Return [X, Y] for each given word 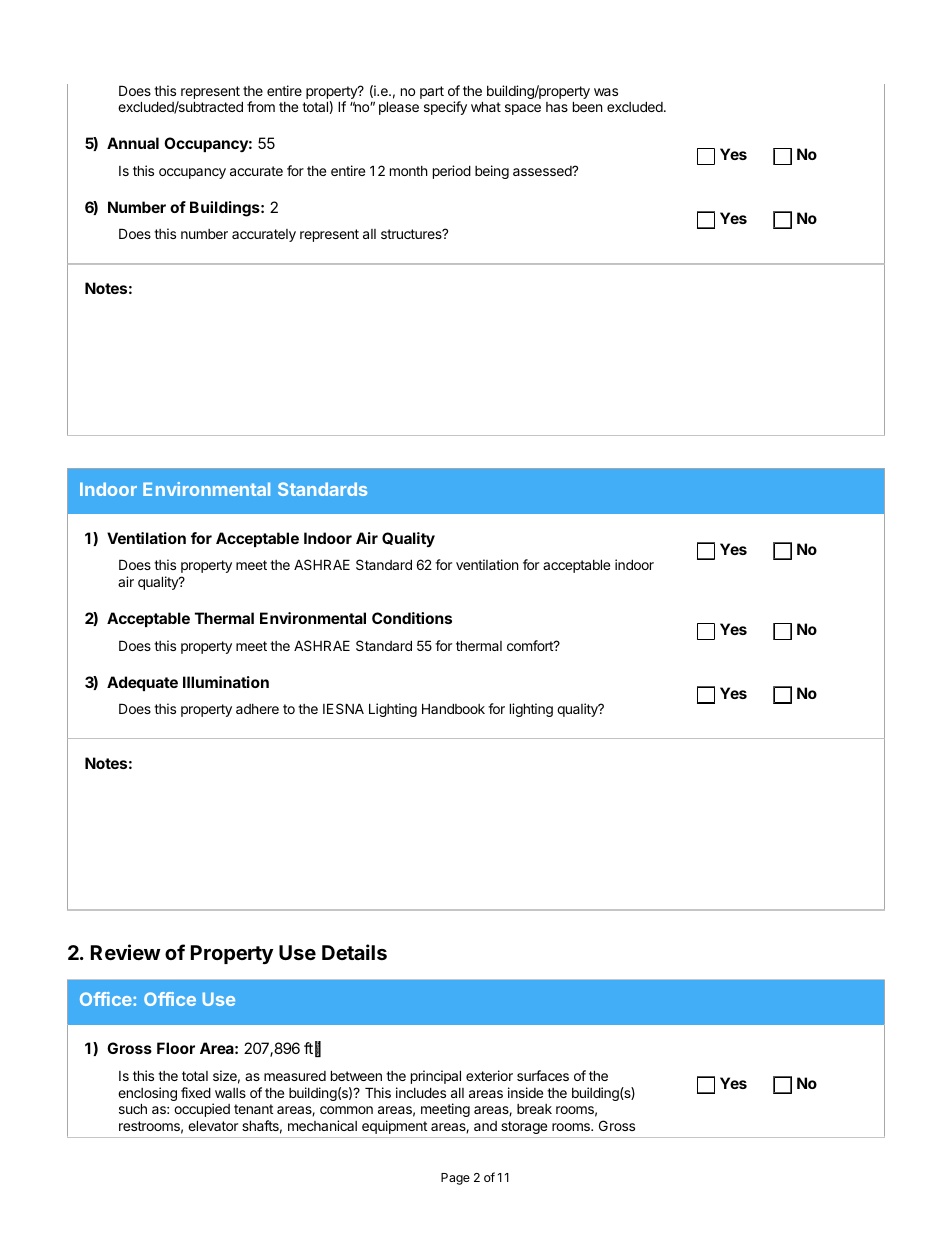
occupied [202, 1110]
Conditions [412, 618]
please [399, 108]
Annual [133, 143]
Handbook [453, 708]
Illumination [226, 682]
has [557, 107]
